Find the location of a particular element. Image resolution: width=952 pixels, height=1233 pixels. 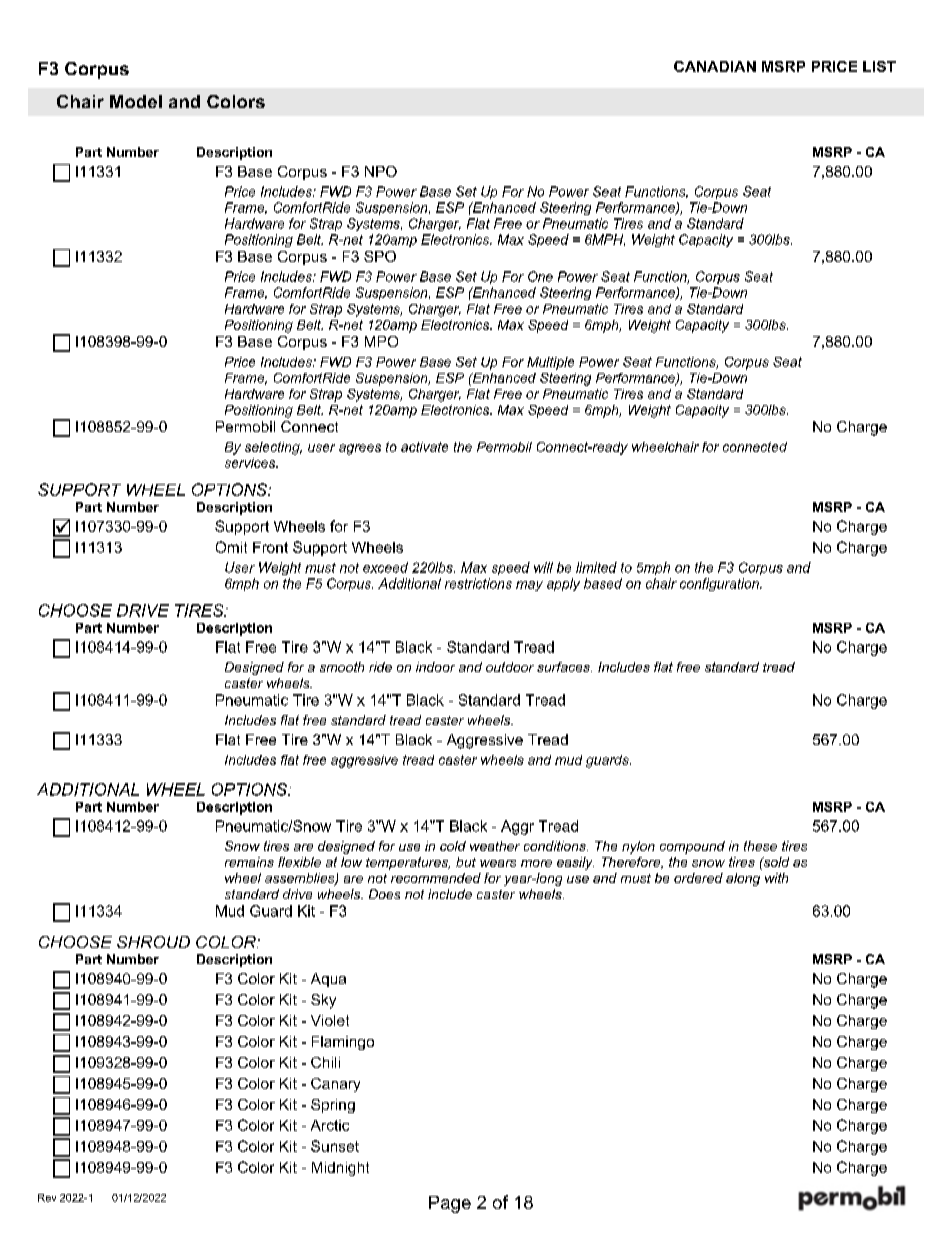

One is located at coordinates (540, 276).
